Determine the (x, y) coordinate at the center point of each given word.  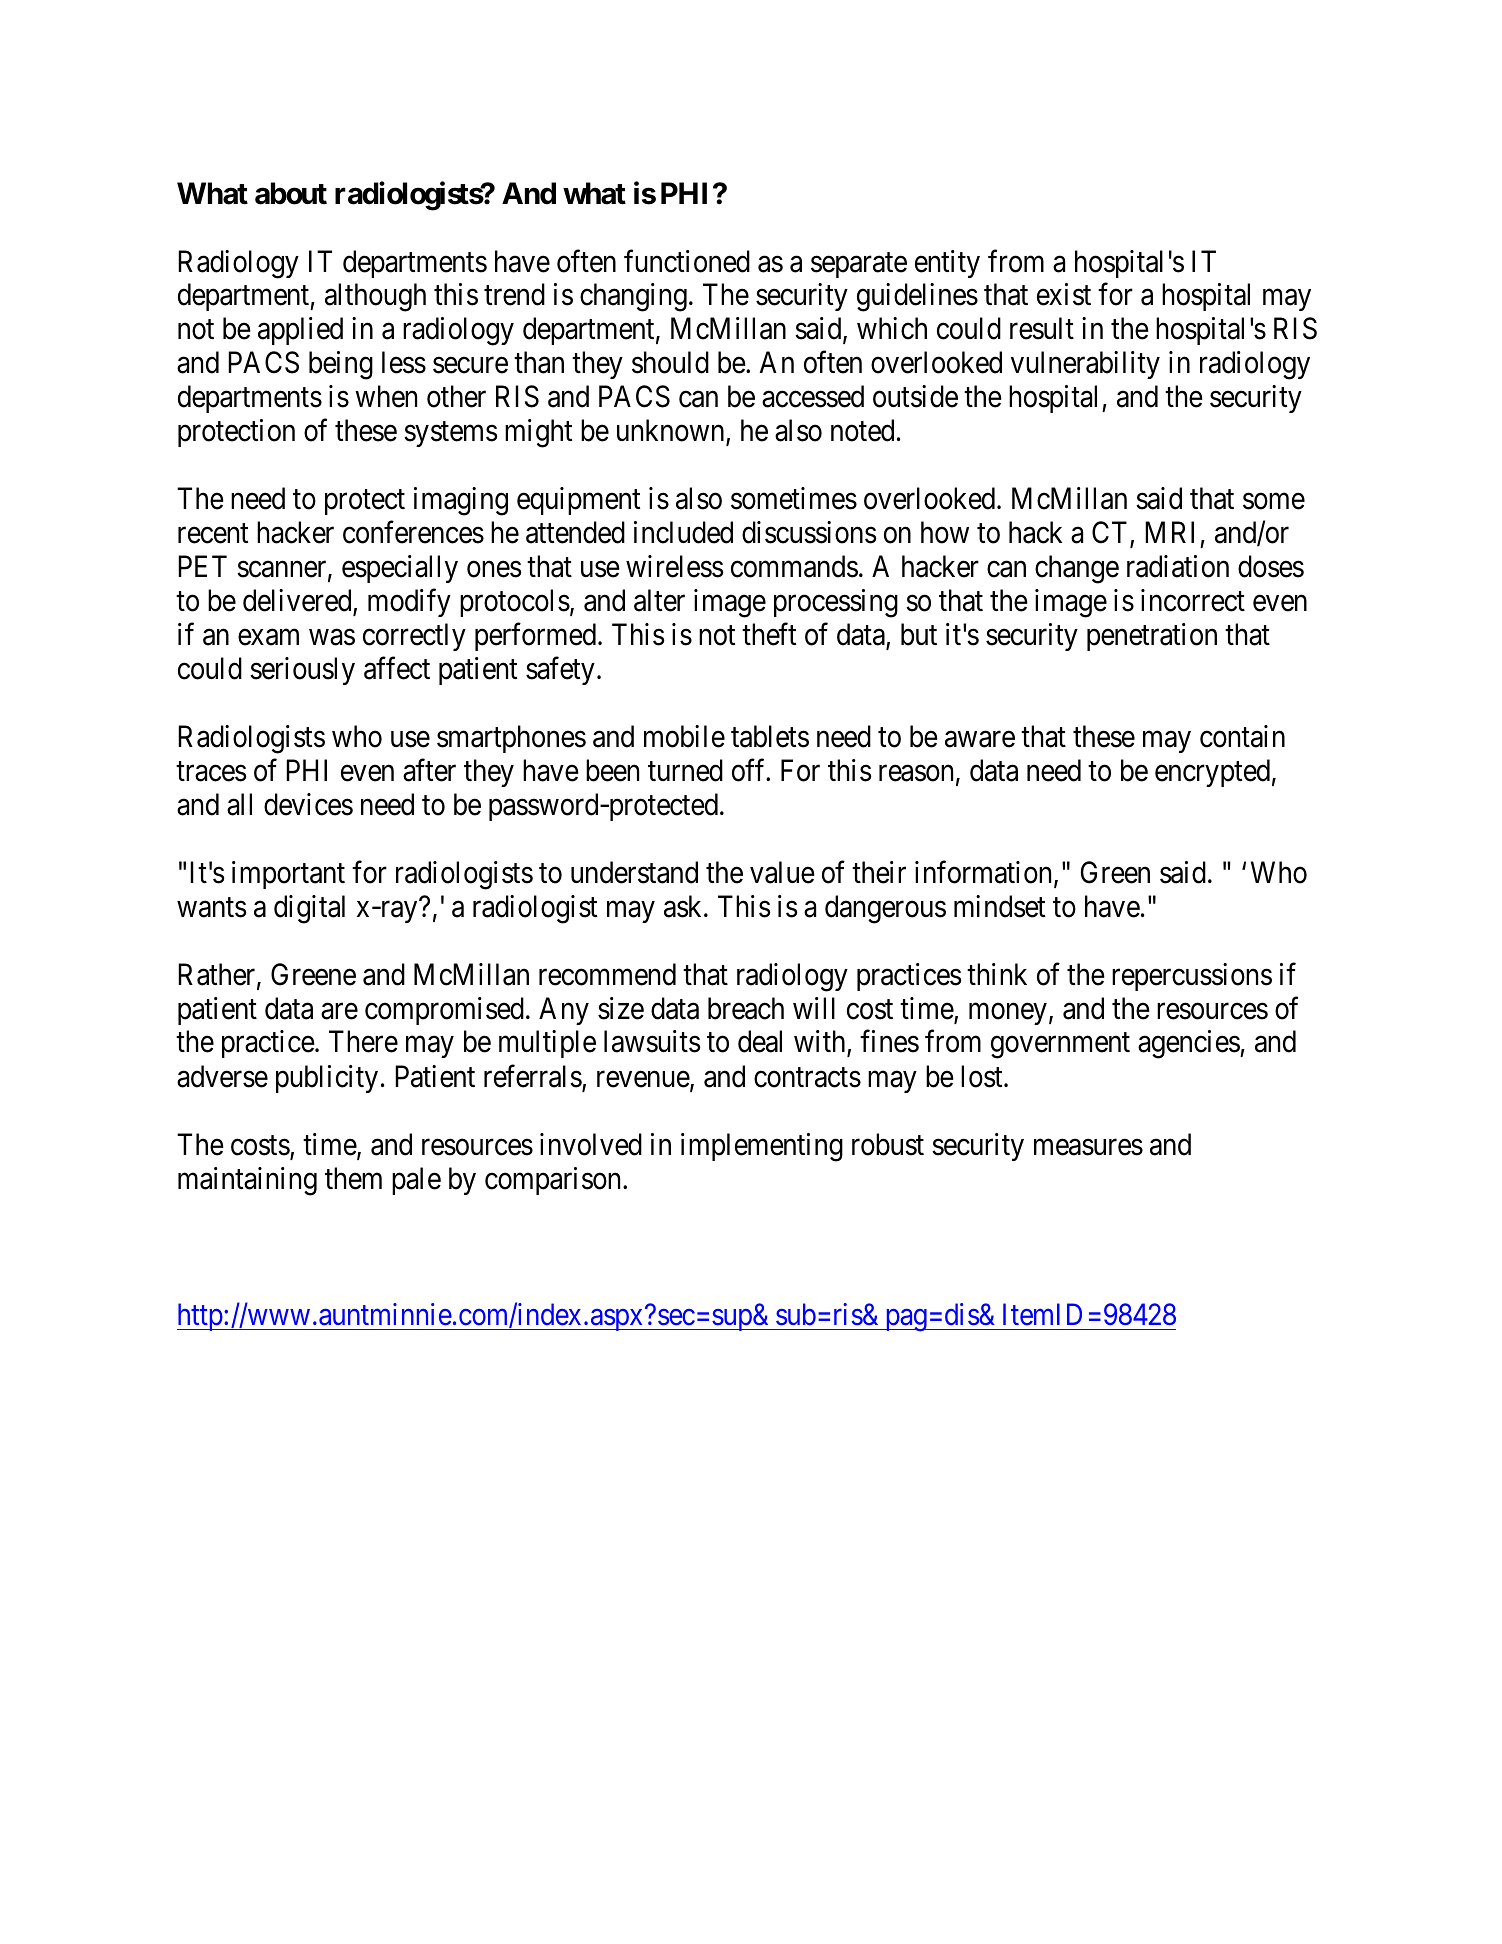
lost (983, 1076)
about (291, 193)
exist (1064, 294)
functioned (687, 261)
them (353, 1178)
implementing (762, 1147)
